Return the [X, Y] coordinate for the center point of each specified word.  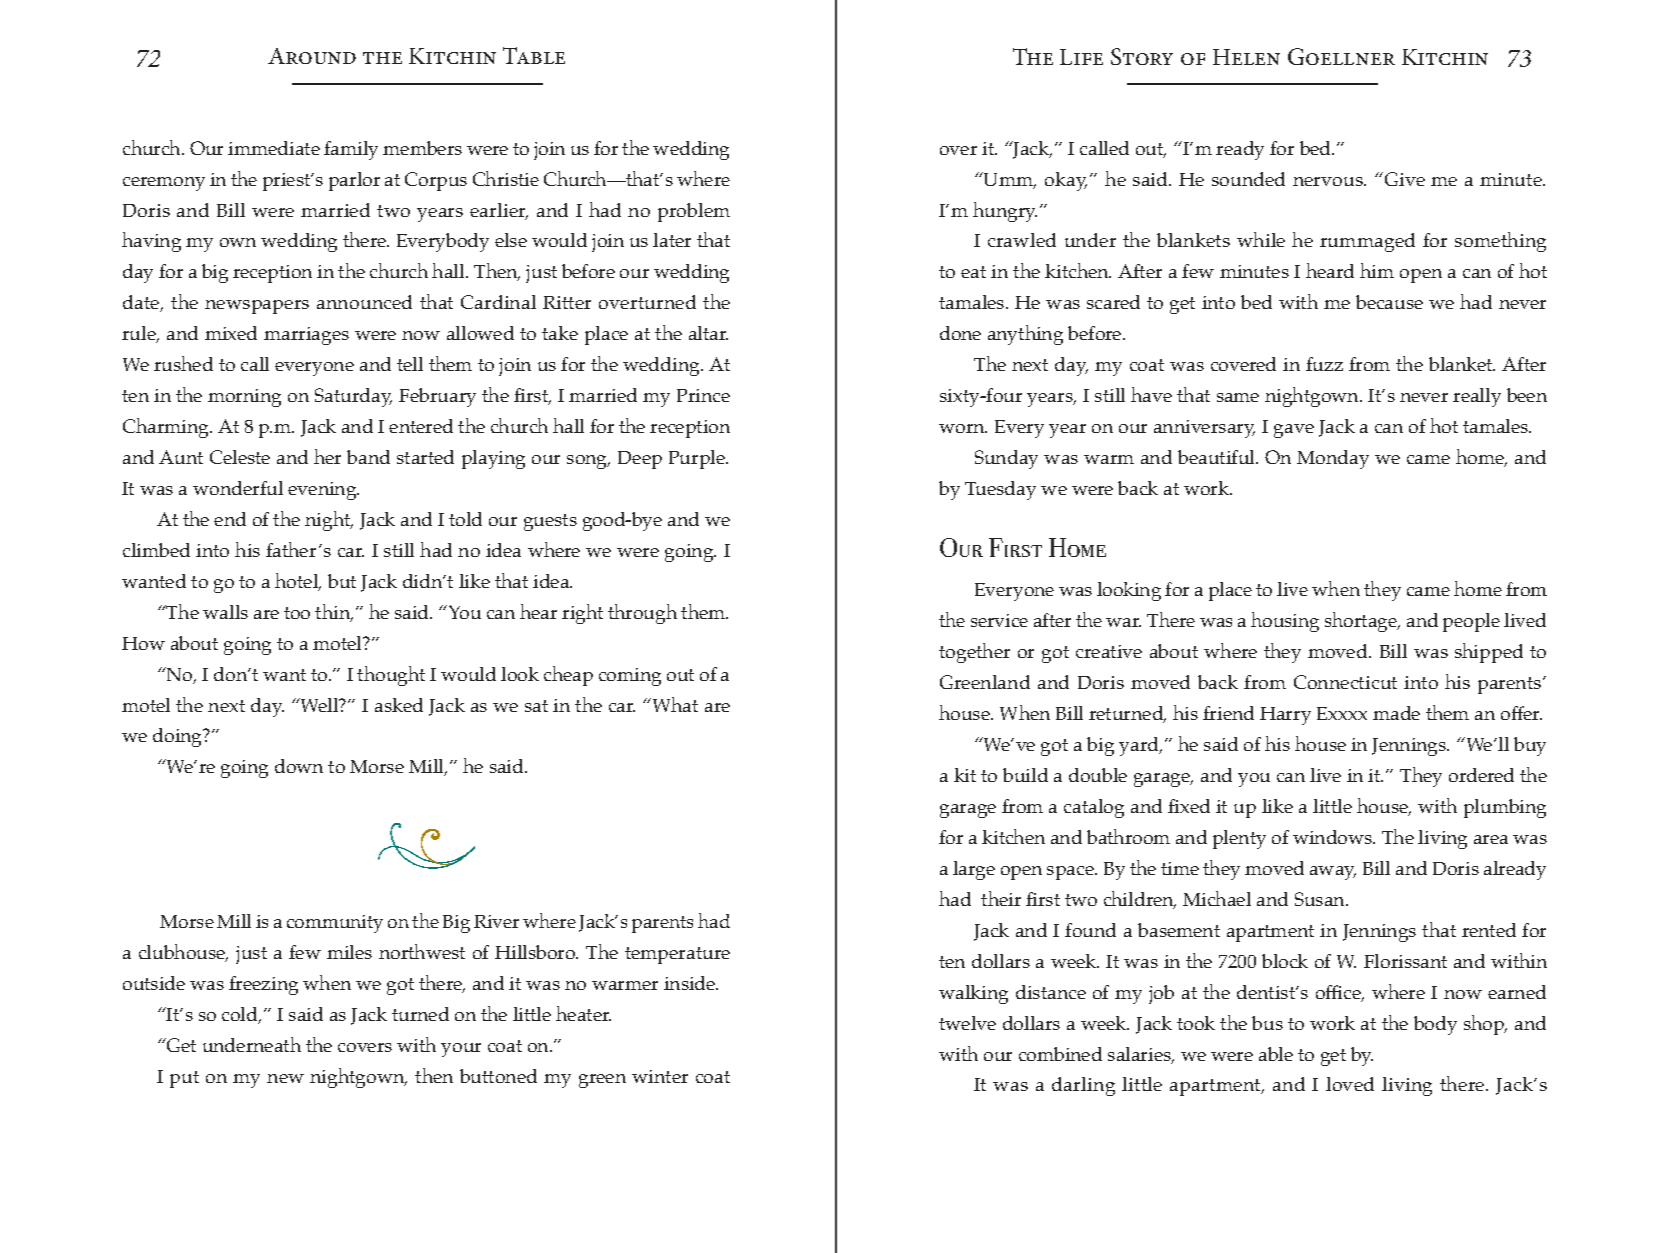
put [184, 1079]
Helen [1246, 57]
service [999, 620]
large [974, 870]
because [1389, 302]
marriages [306, 336]
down [299, 766]
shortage [1362, 622]
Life [1081, 57]
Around [312, 56]
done [960, 333]
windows [1334, 837]
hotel [298, 582]
